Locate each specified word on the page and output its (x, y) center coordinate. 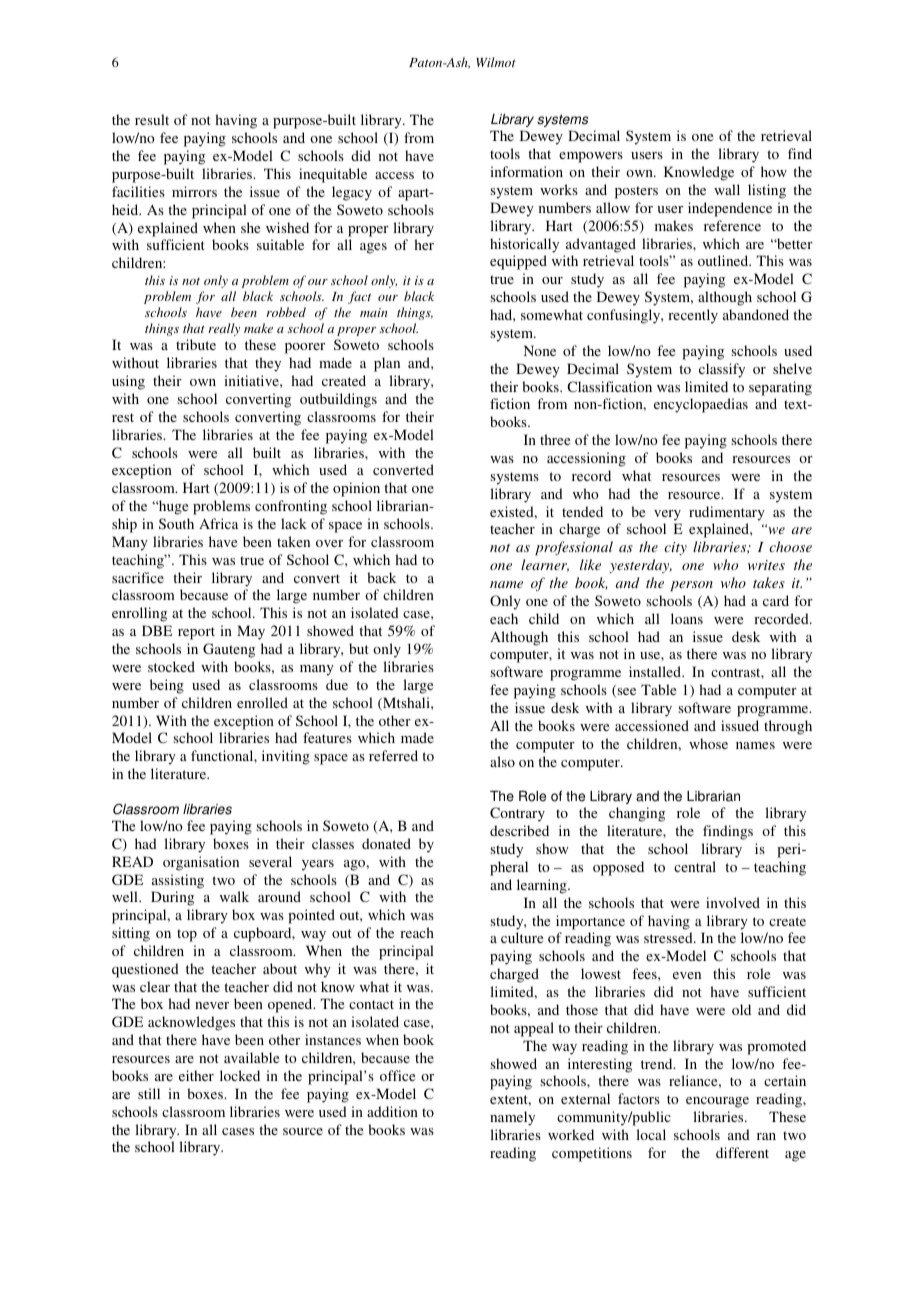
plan (387, 364)
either (196, 1075)
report (196, 633)
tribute (196, 344)
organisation (201, 863)
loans (687, 618)
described (519, 830)
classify (722, 370)
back (381, 577)
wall (727, 189)
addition (392, 1111)
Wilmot (496, 62)
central (695, 866)
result (152, 119)
